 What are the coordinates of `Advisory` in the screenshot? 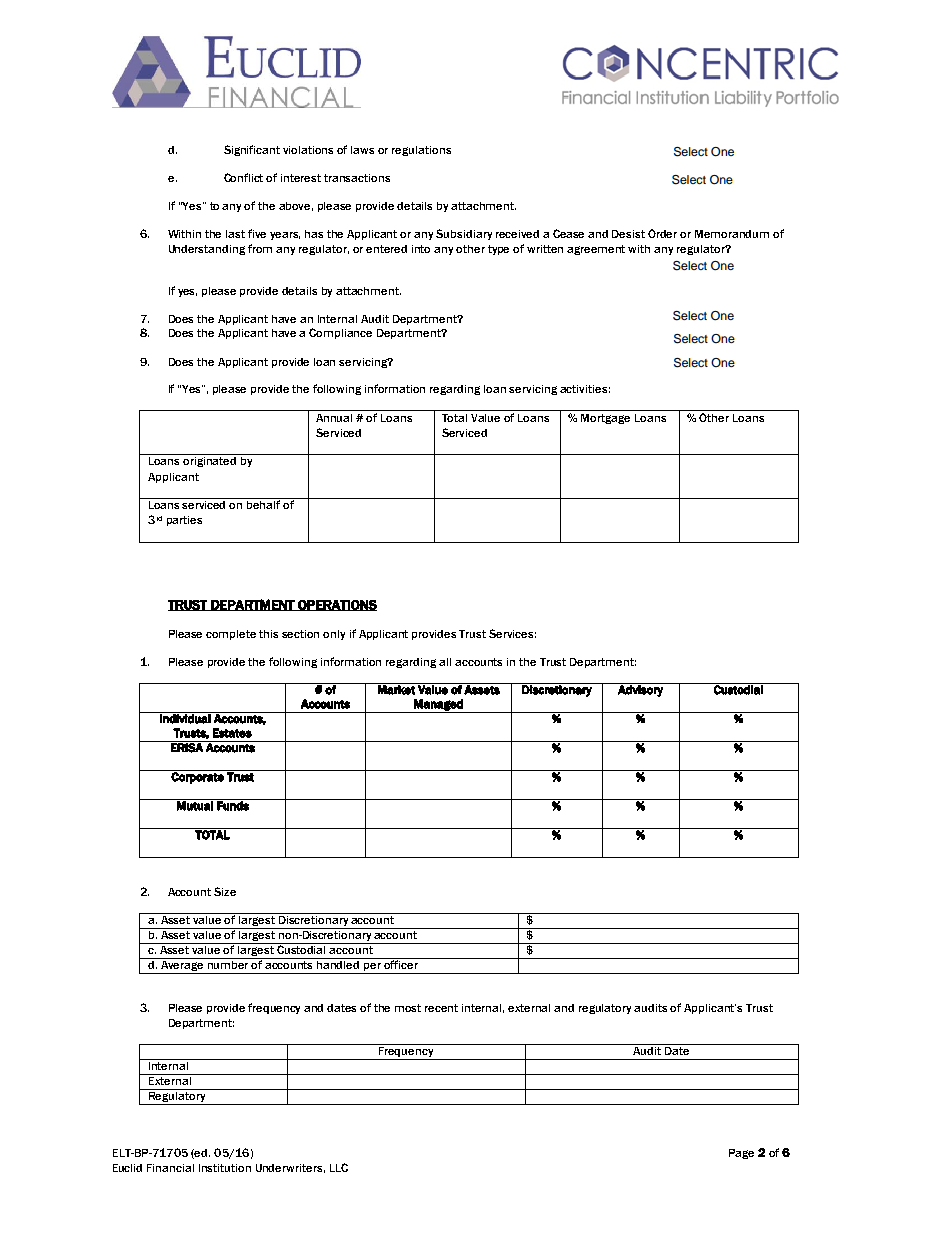 It's located at (640, 690).
